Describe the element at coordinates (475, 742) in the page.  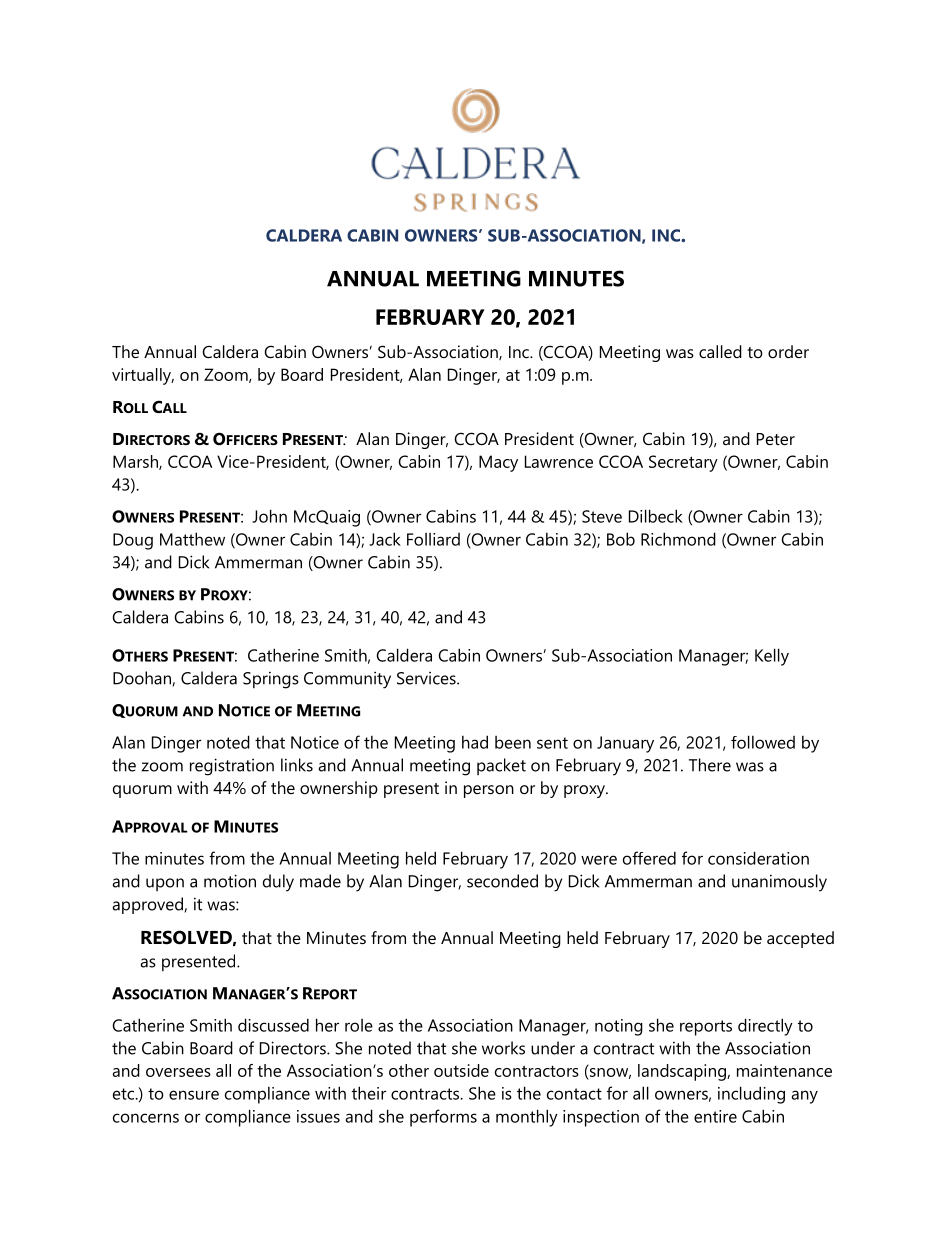
I see `had` at that location.
